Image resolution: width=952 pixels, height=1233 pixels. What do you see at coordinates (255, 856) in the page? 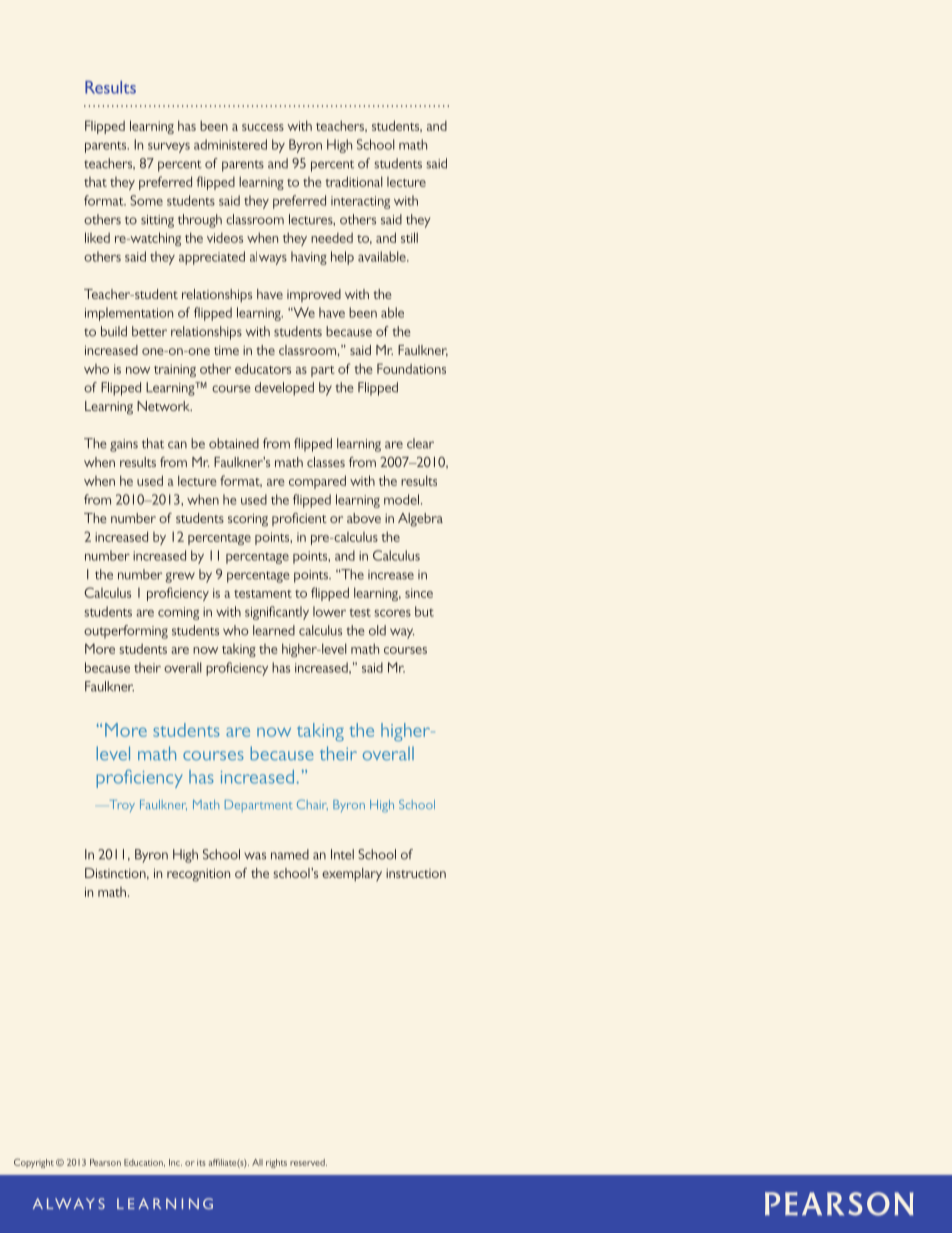
I see `was` at bounding box center [255, 856].
